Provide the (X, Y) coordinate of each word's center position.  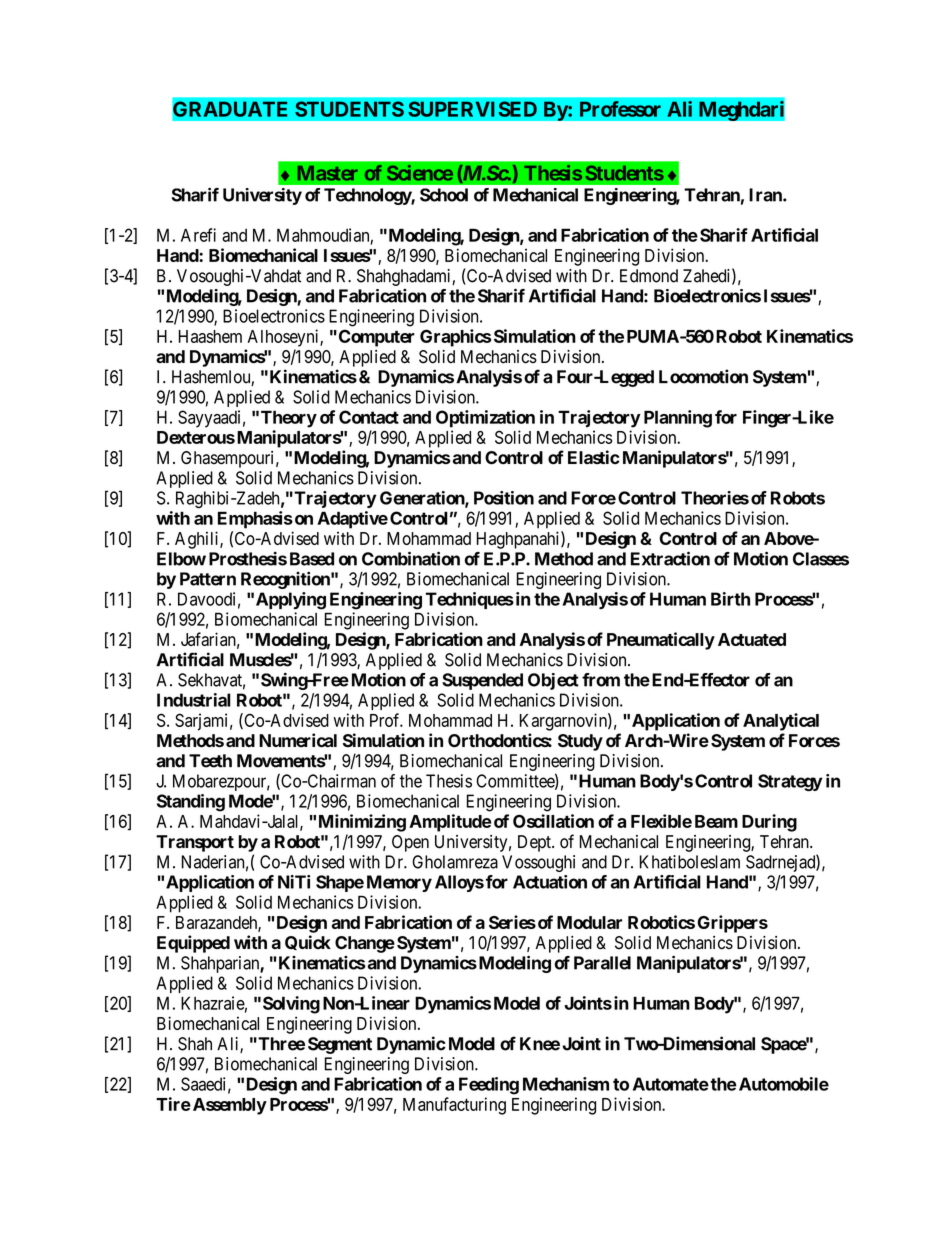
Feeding (489, 1086)
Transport (195, 843)
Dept (535, 843)
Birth (730, 599)
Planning (678, 419)
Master (328, 173)
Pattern (208, 579)
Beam (716, 821)
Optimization (485, 419)
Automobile (782, 1084)
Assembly (228, 1106)
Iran (766, 195)
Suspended (482, 681)
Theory (289, 419)
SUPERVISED (472, 109)
